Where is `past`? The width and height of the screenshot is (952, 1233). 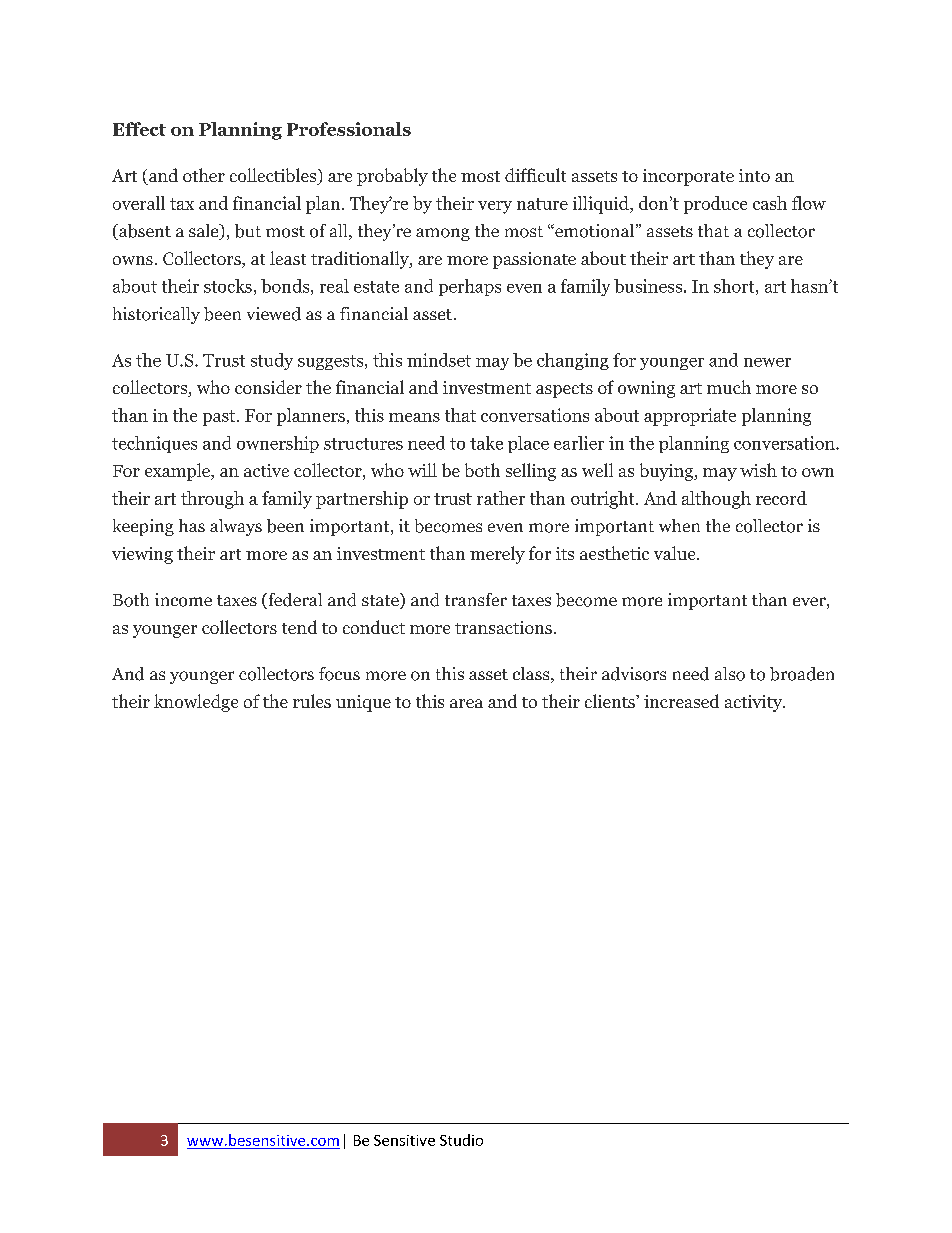 past is located at coordinates (220, 418).
